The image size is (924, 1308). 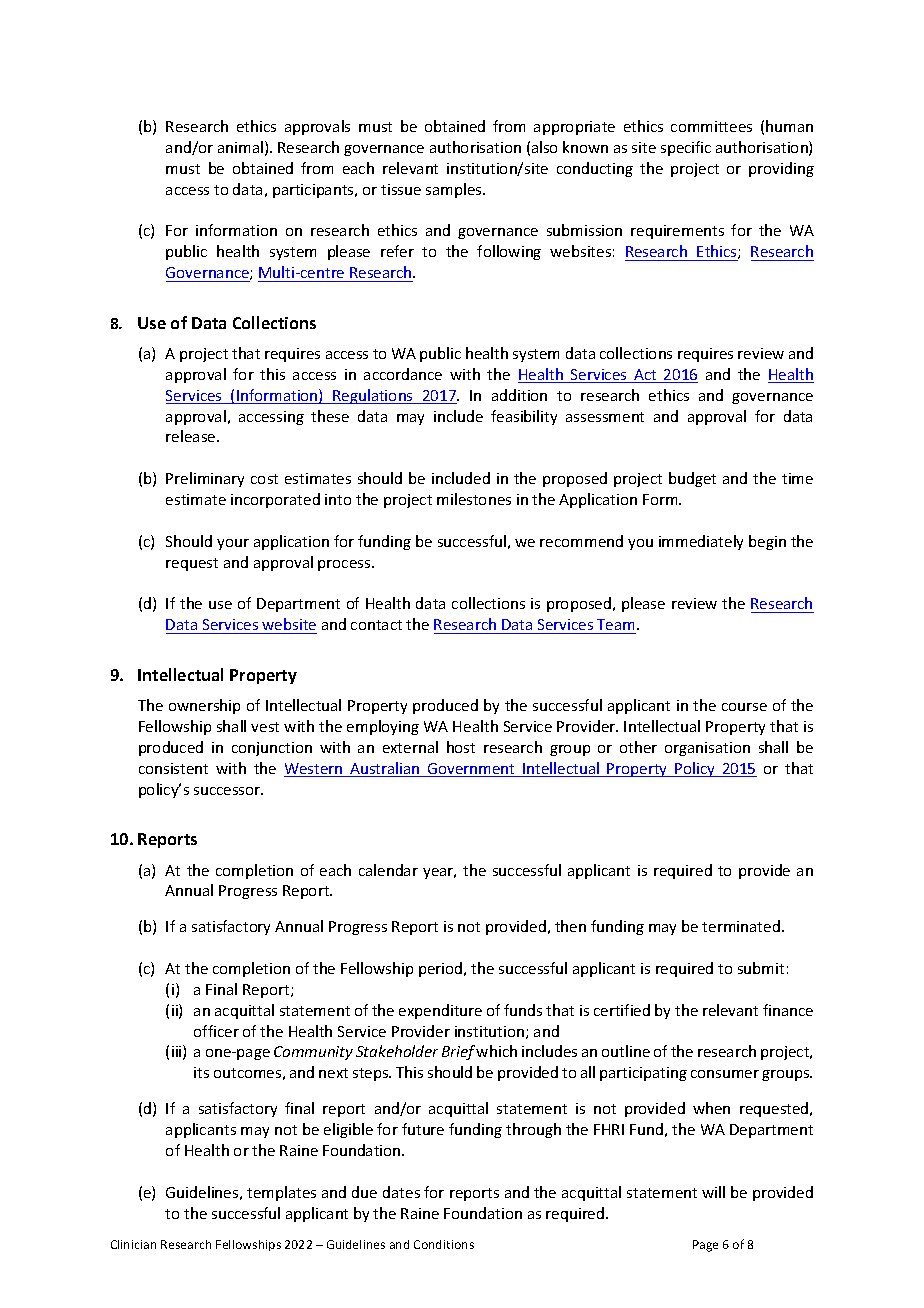 I want to click on Government, so click(x=471, y=770).
